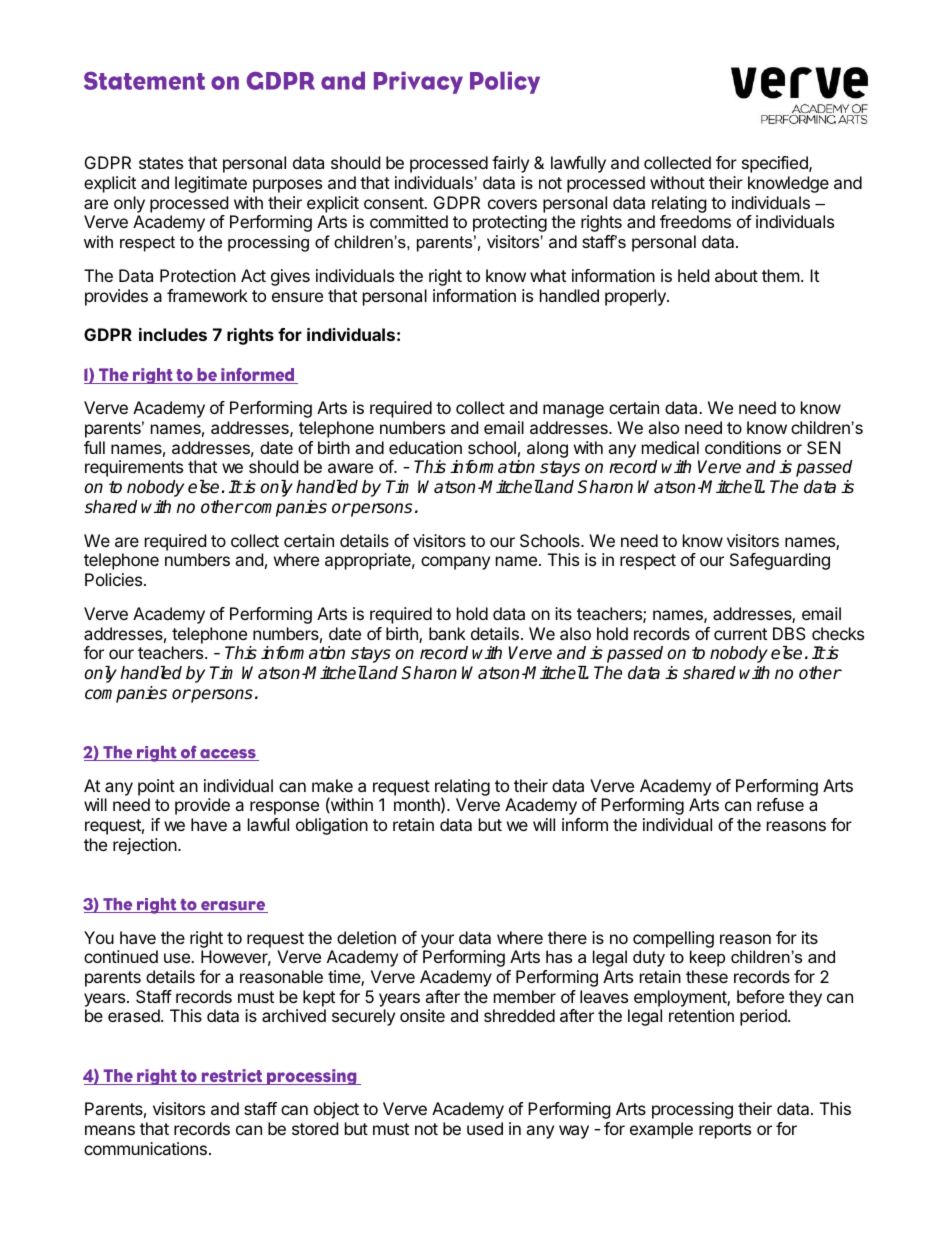  I want to click on reports, so click(725, 1131).
